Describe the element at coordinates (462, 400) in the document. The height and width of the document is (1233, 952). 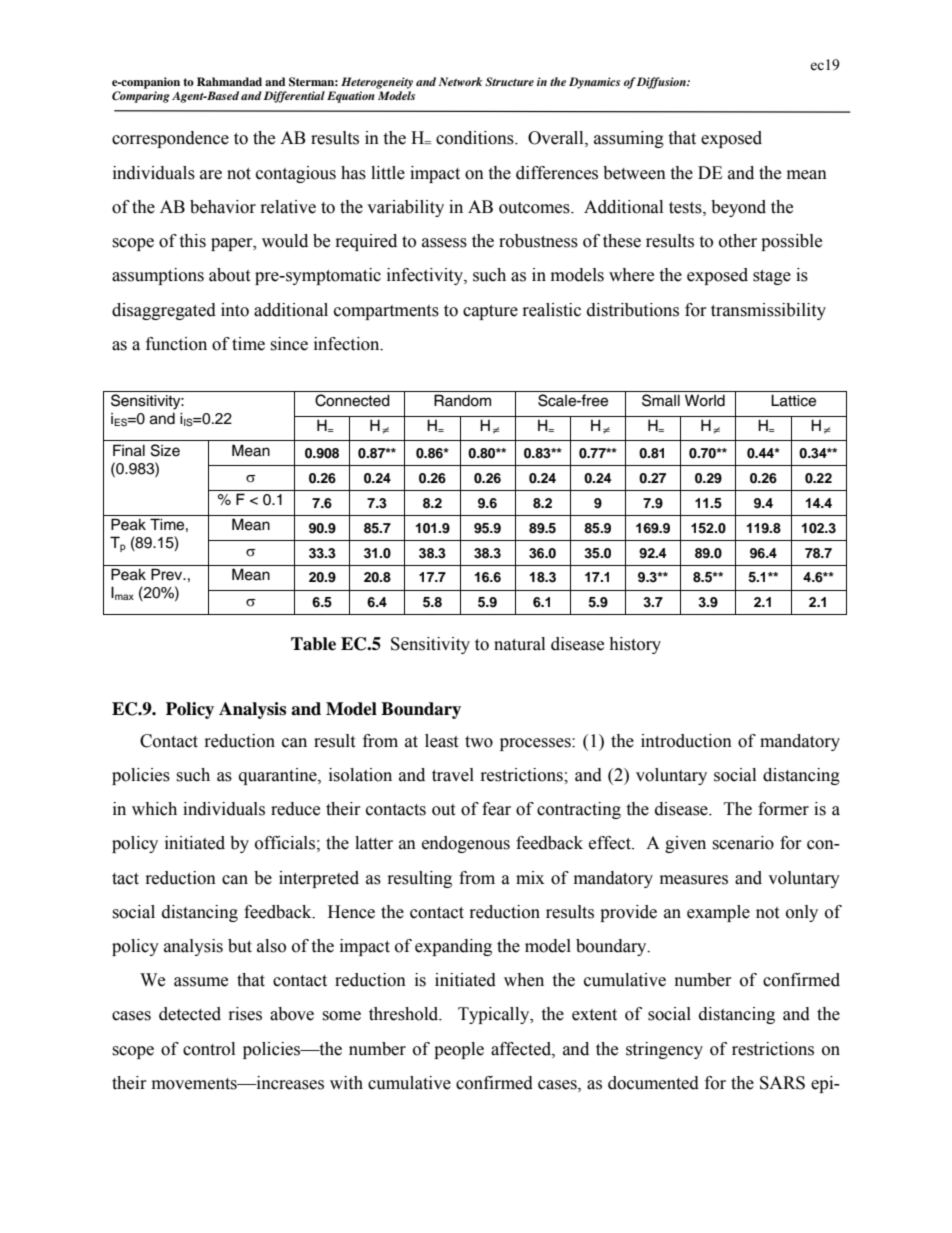
I see `Random` at that location.
